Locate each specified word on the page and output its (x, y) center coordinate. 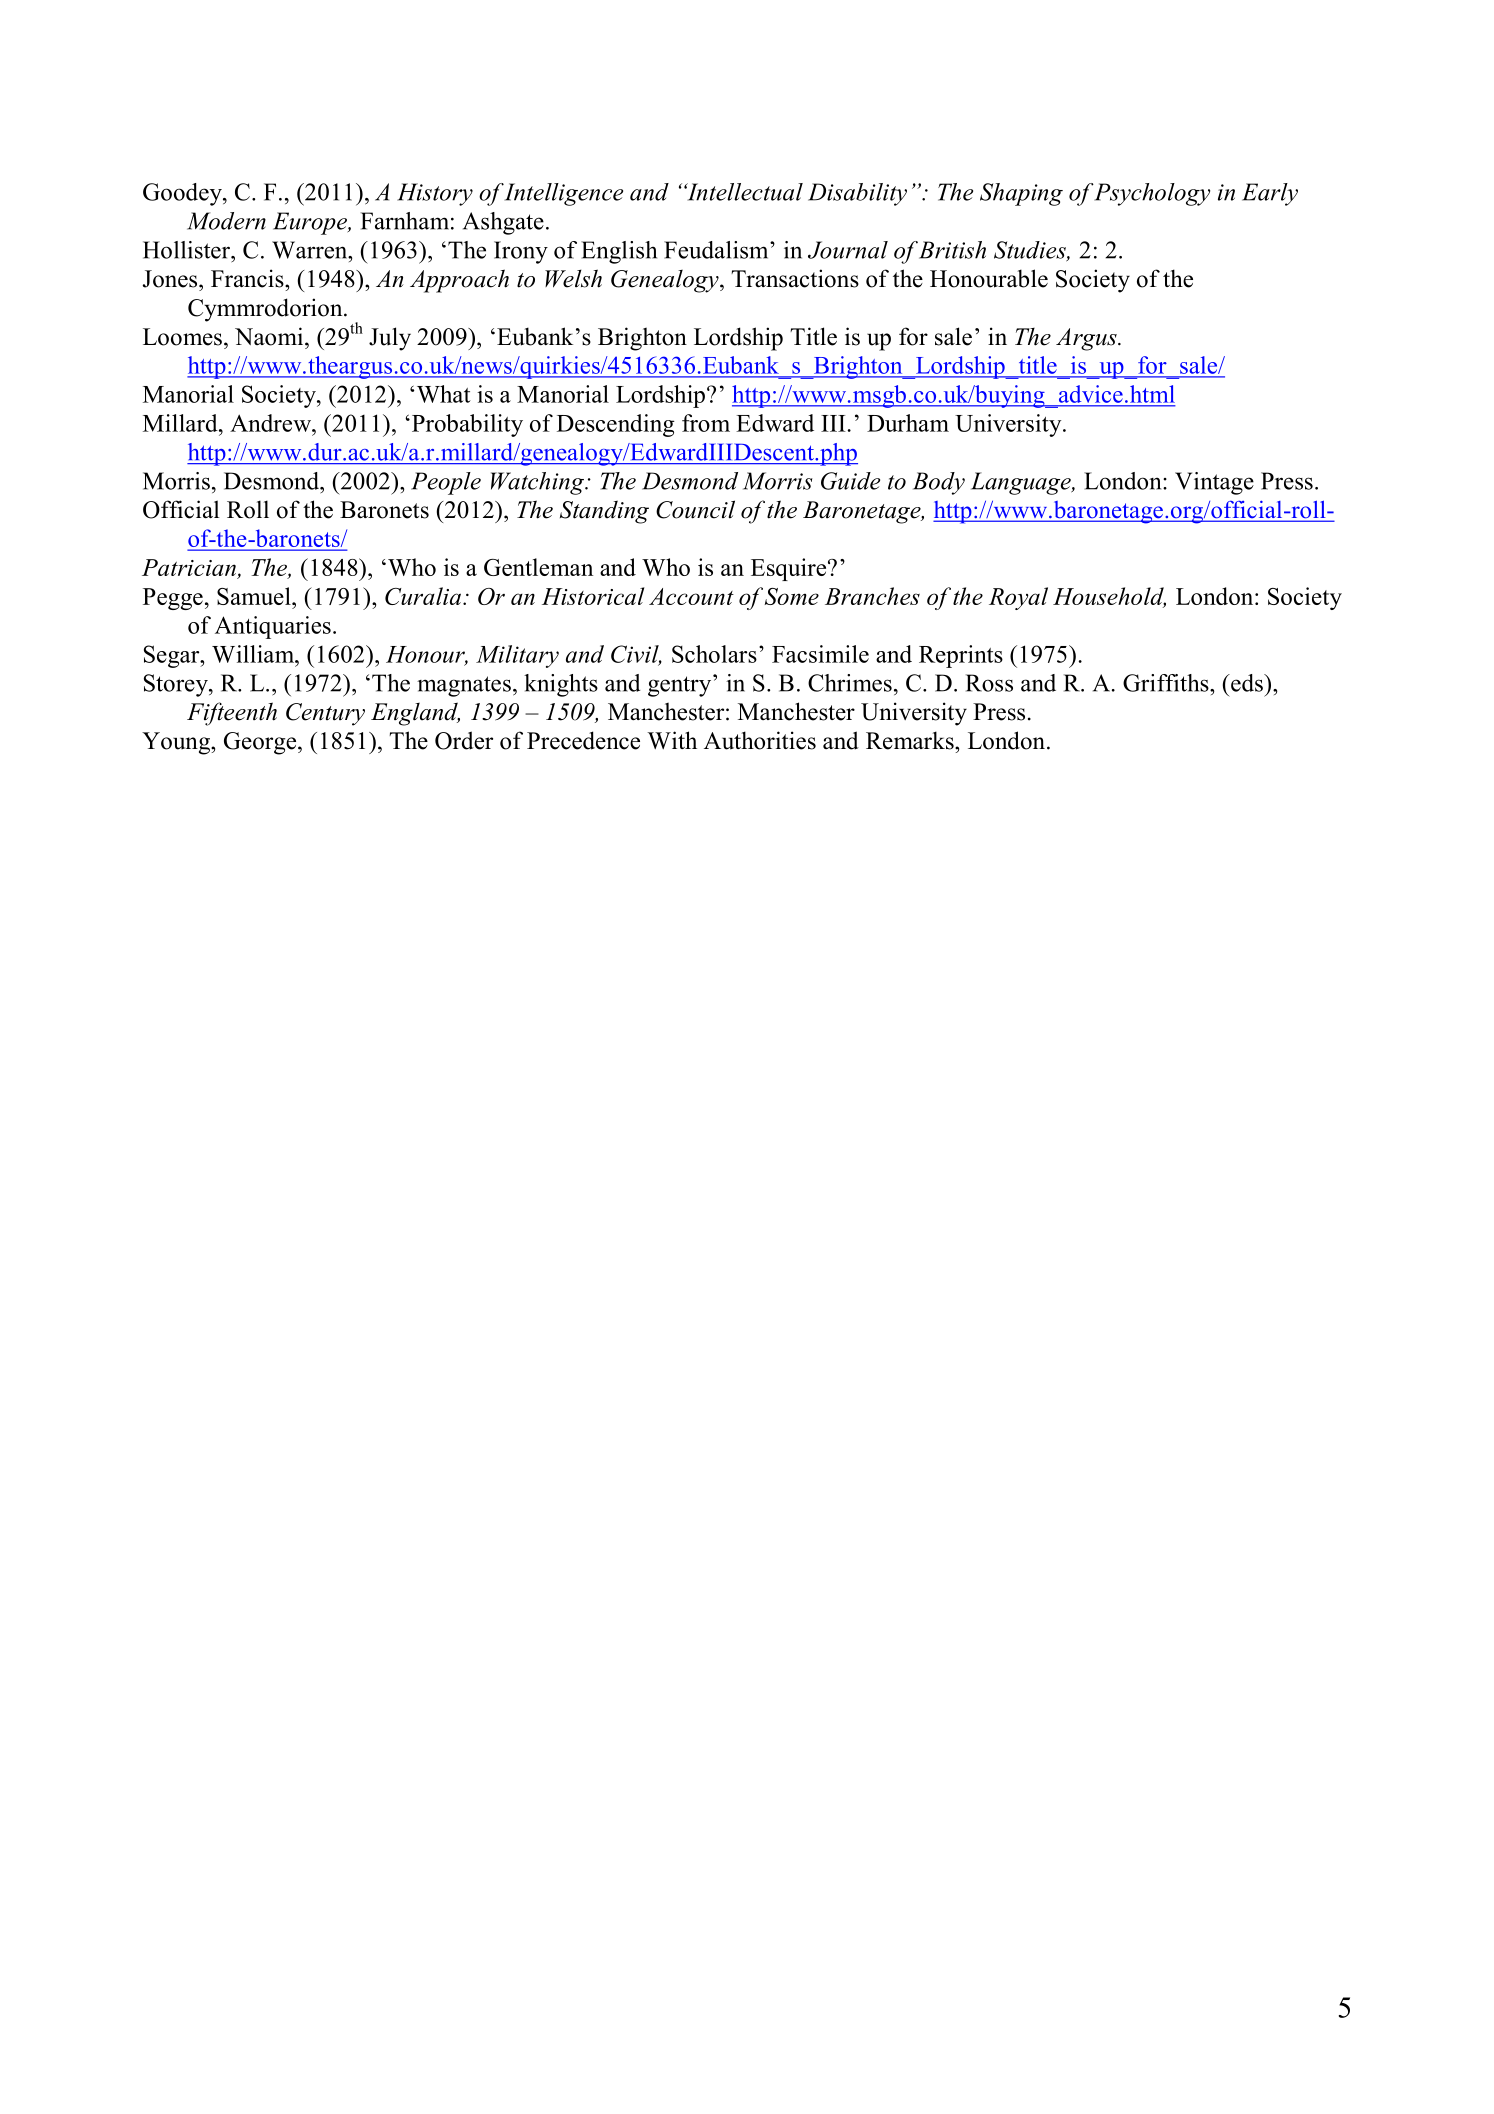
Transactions (795, 278)
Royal (1018, 598)
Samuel (255, 596)
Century (325, 714)
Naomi (270, 336)
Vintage (1214, 483)
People (446, 483)
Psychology (1151, 194)
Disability (857, 194)
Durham (908, 423)
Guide (850, 481)
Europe (311, 223)
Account (691, 596)
